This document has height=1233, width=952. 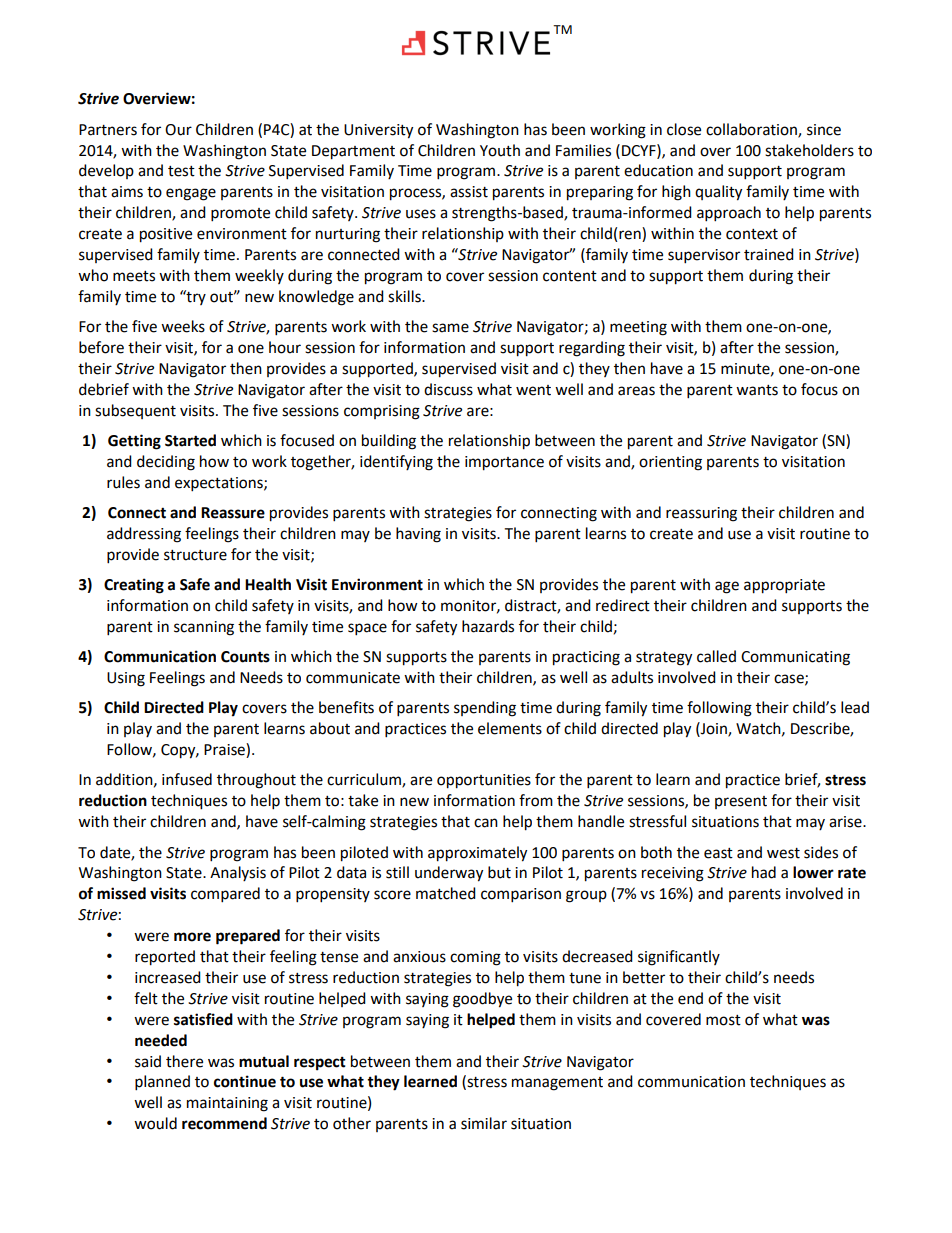 I want to click on Youth, so click(x=500, y=150).
